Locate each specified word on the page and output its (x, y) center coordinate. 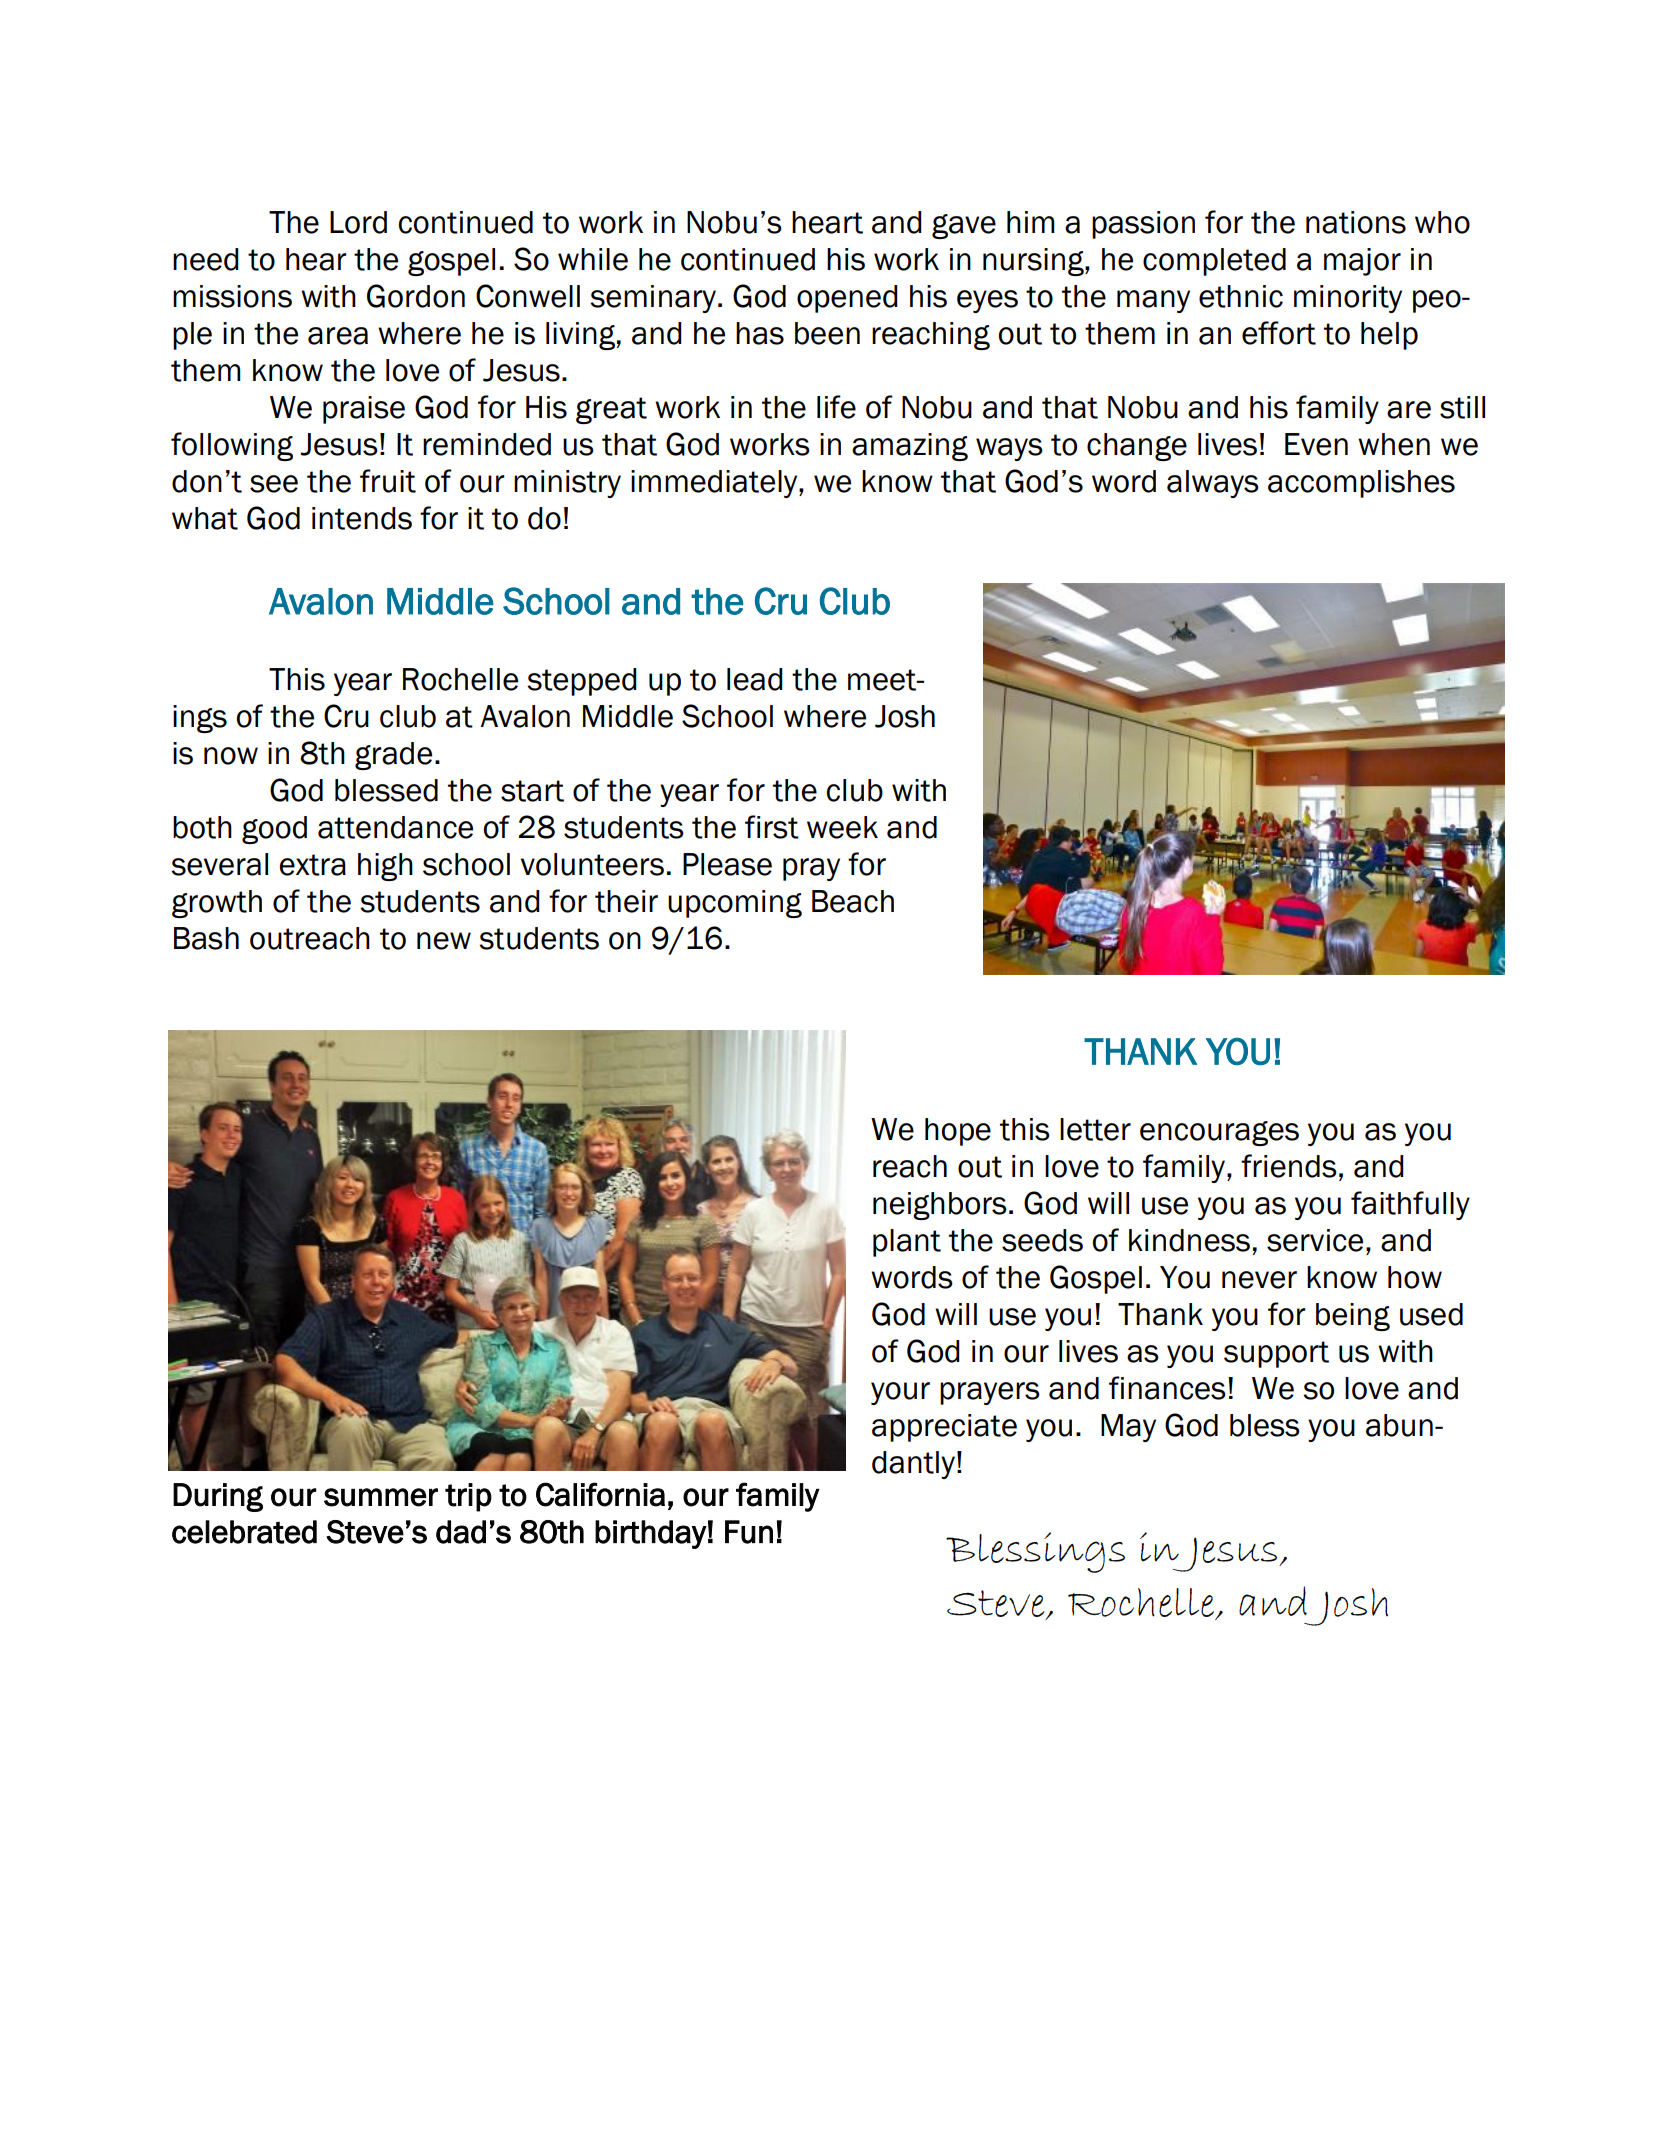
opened (847, 299)
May (1128, 1428)
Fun (749, 1532)
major (1362, 262)
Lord (358, 222)
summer (381, 1497)
